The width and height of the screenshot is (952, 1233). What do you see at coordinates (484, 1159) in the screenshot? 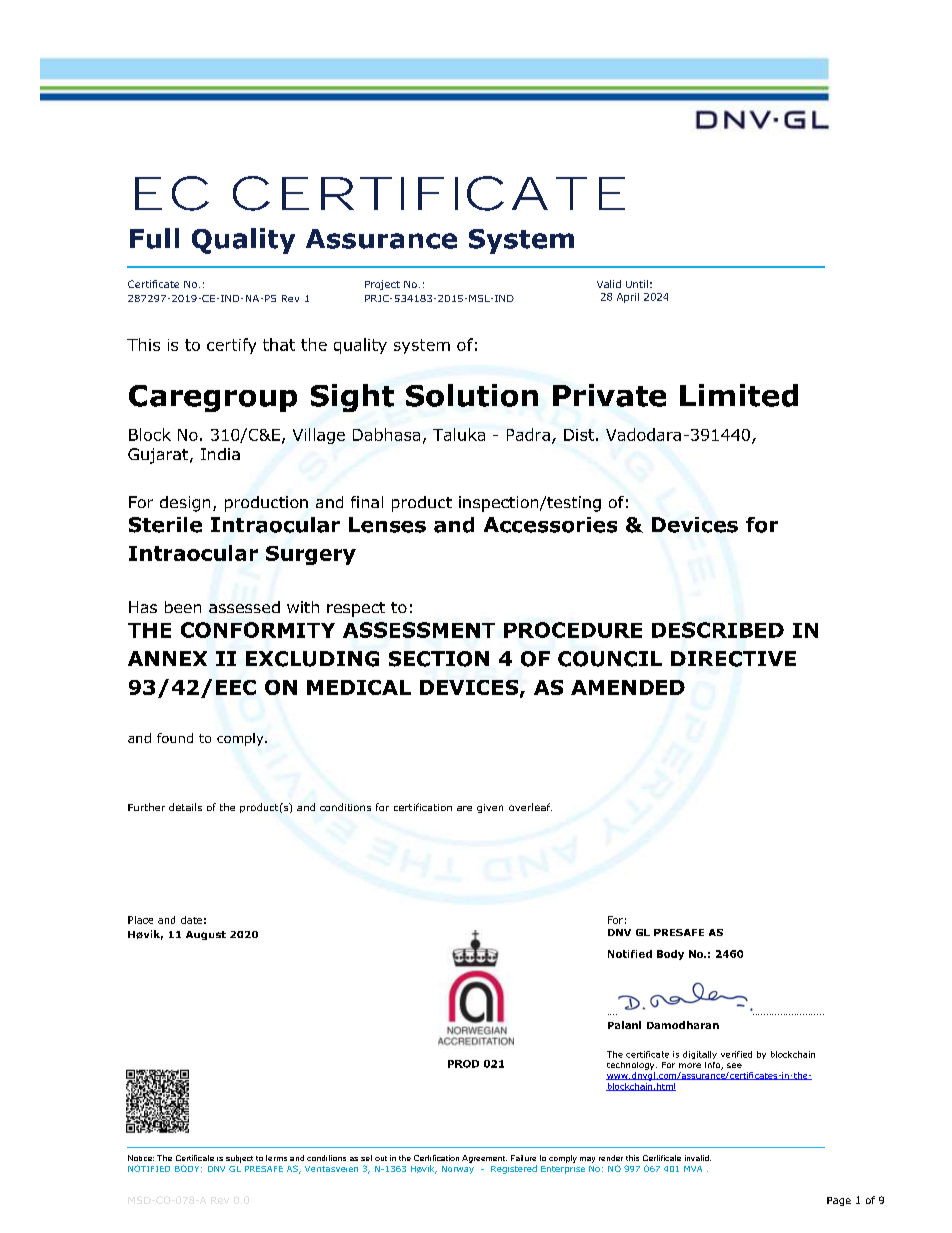
I see `Agreement` at bounding box center [484, 1159].
